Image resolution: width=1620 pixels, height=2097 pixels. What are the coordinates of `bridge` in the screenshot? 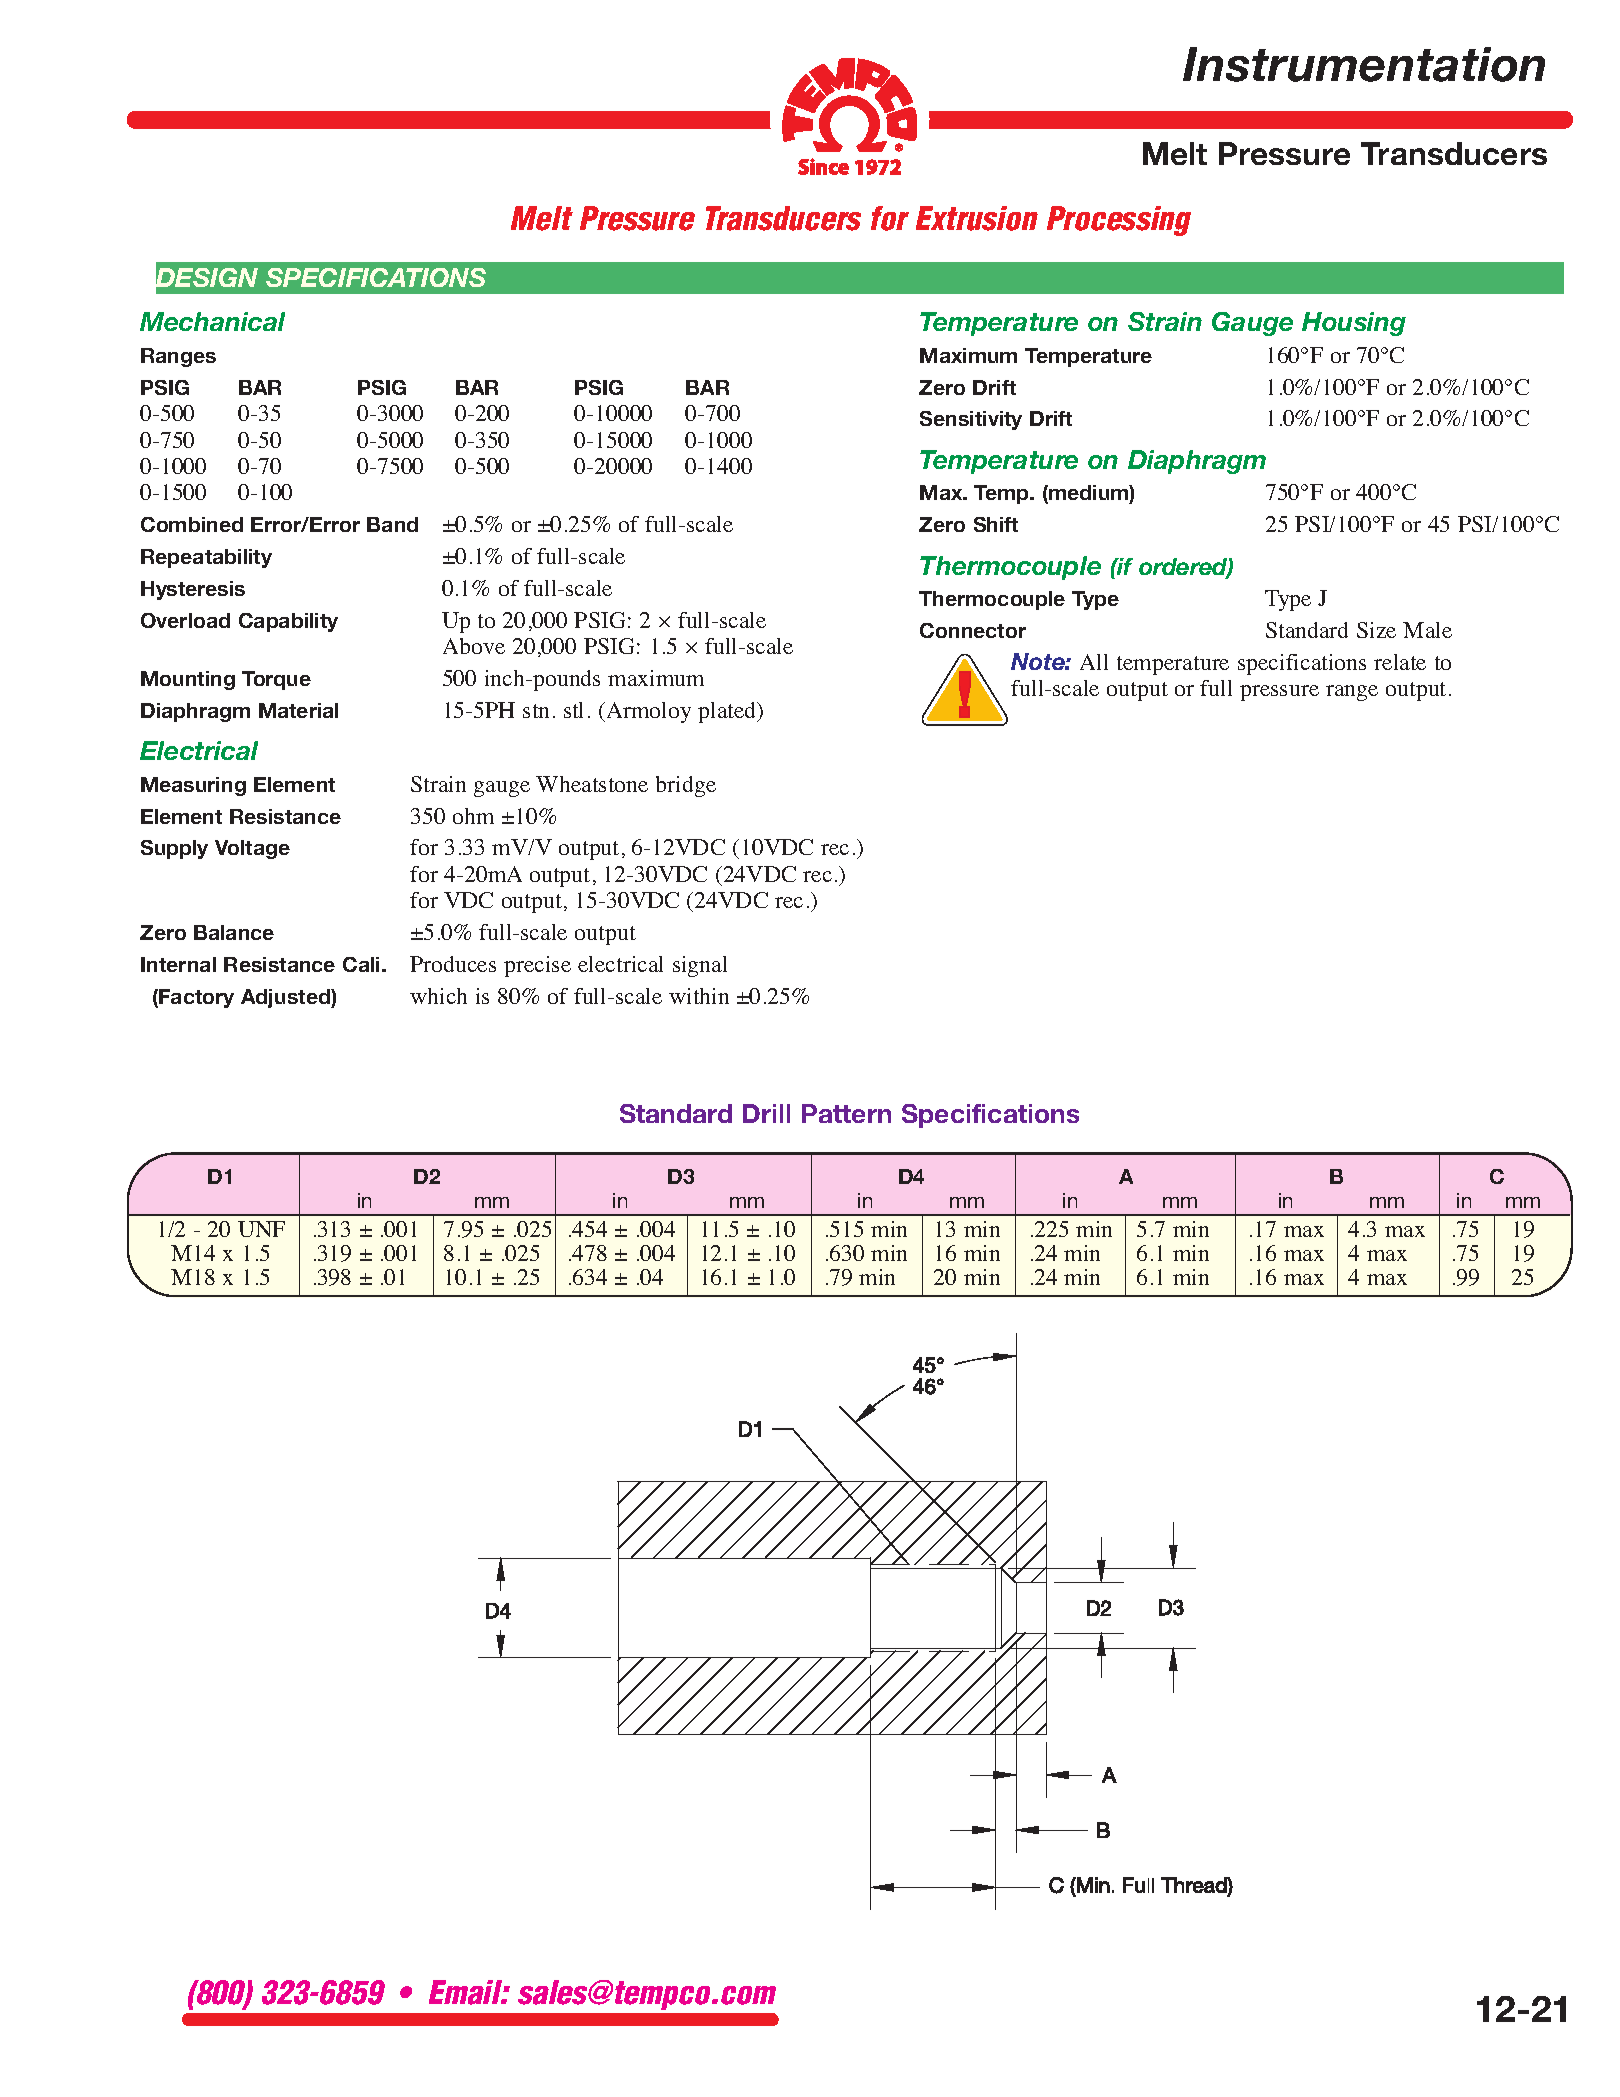 It's located at (686, 786).
